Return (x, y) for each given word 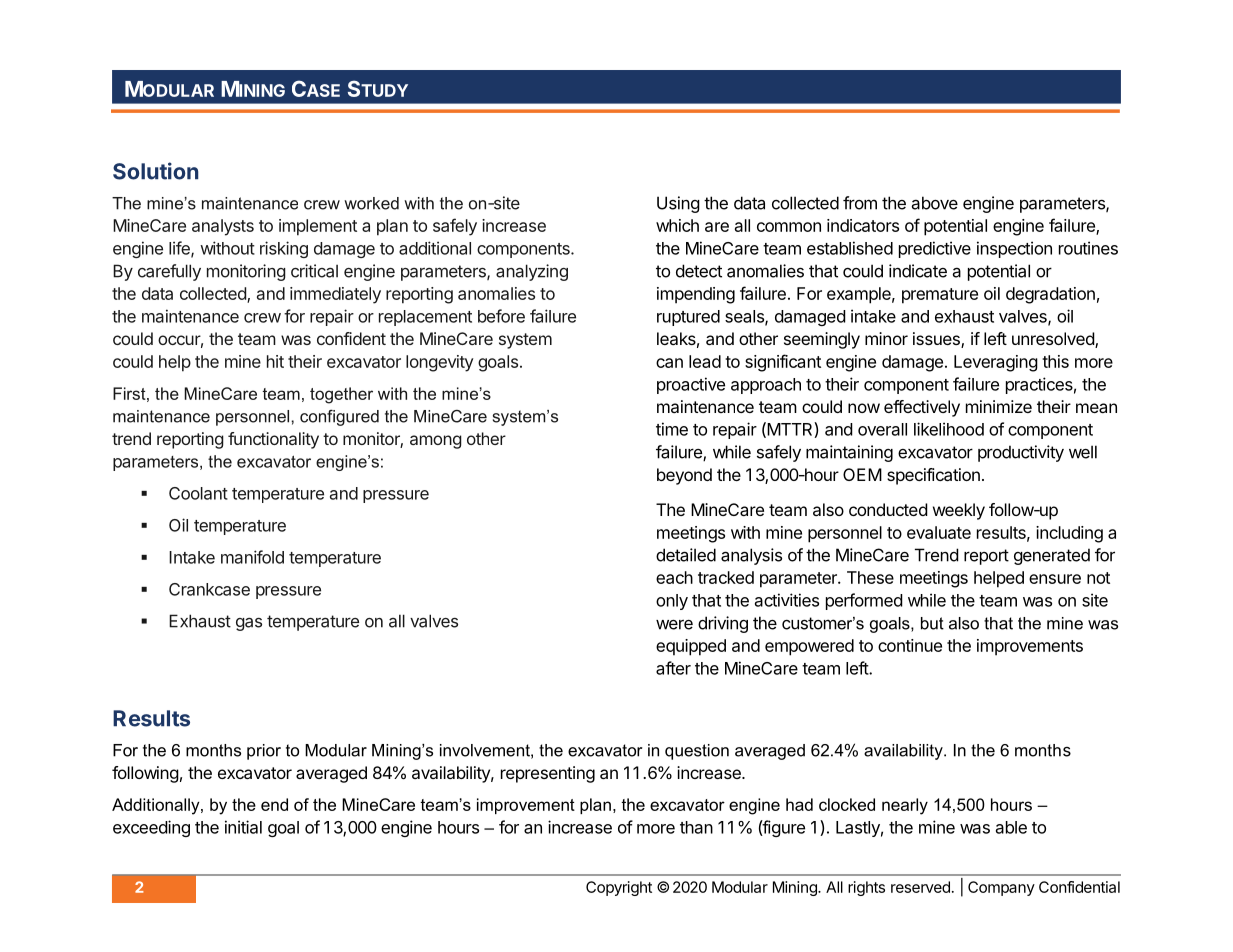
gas (249, 624)
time (672, 429)
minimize (999, 406)
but (932, 623)
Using (678, 204)
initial (243, 827)
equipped (691, 647)
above (934, 203)
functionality (273, 440)
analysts (223, 227)
